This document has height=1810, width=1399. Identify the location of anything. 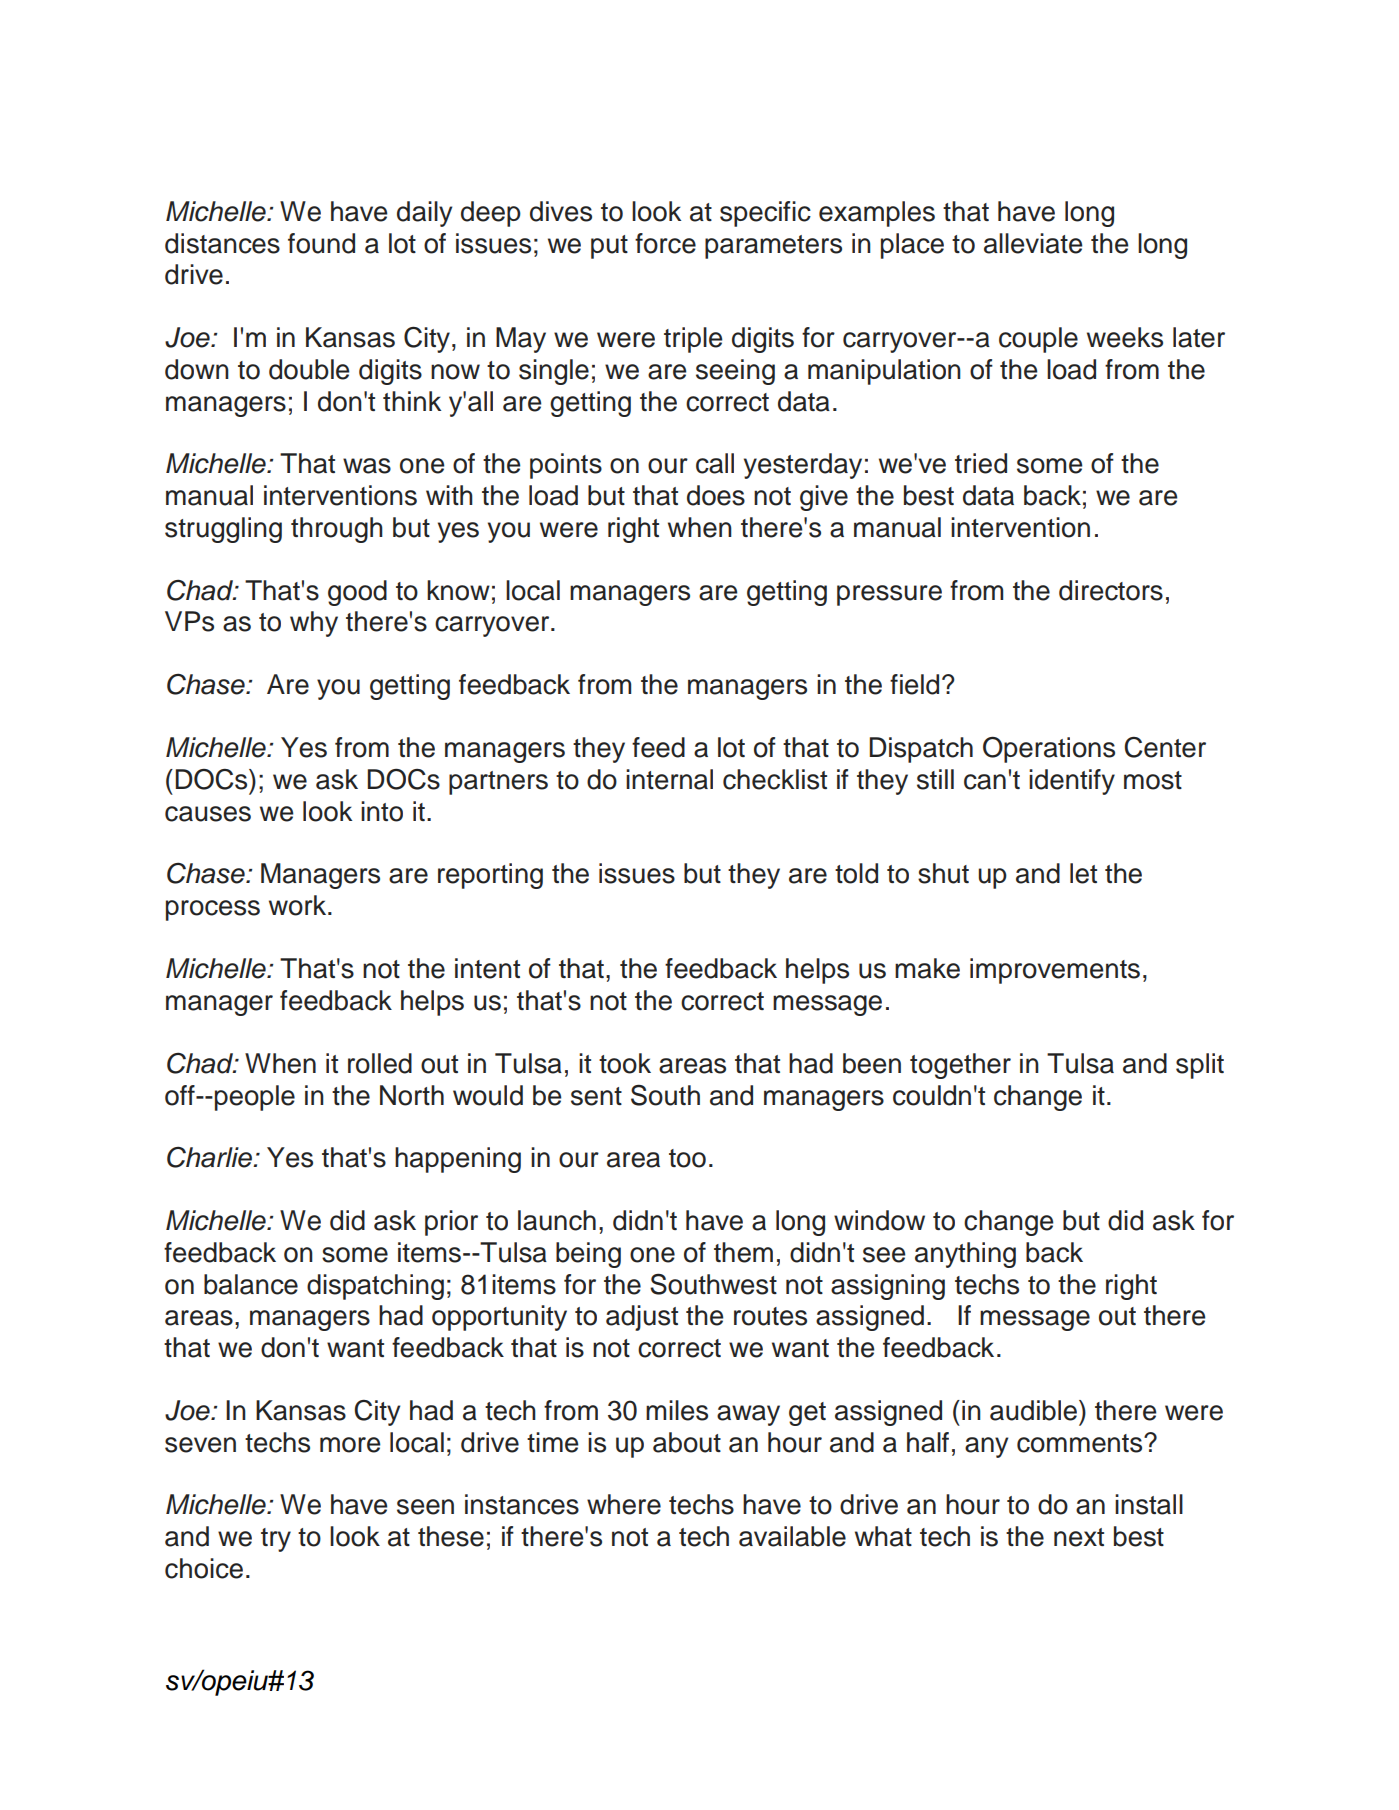
(965, 1255).
